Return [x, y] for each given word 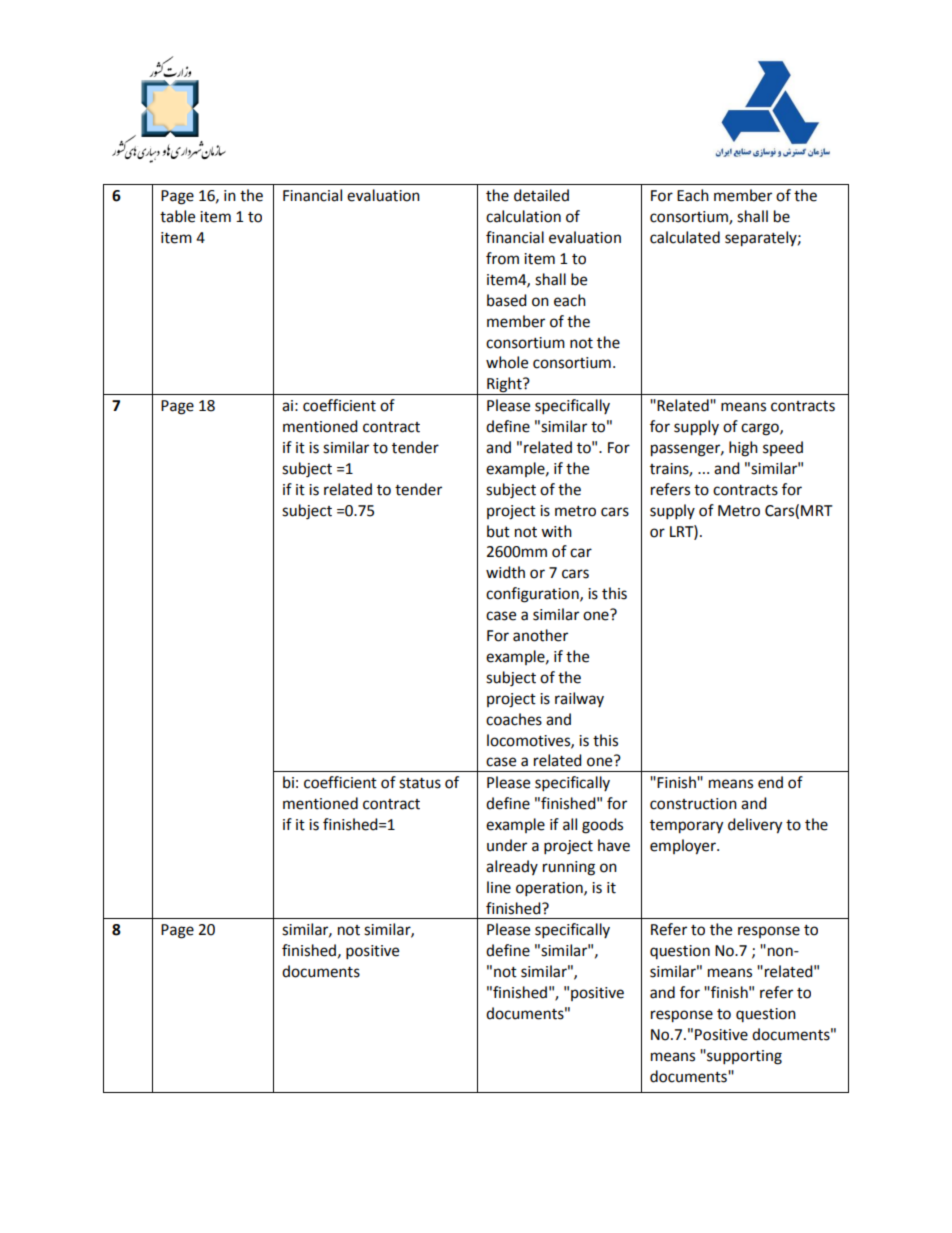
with [556, 531]
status [420, 783]
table [177, 216]
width [505, 572]
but [498, 531]
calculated [685, 237]
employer [684, 847]
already [512, 867]
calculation [523, 216]
